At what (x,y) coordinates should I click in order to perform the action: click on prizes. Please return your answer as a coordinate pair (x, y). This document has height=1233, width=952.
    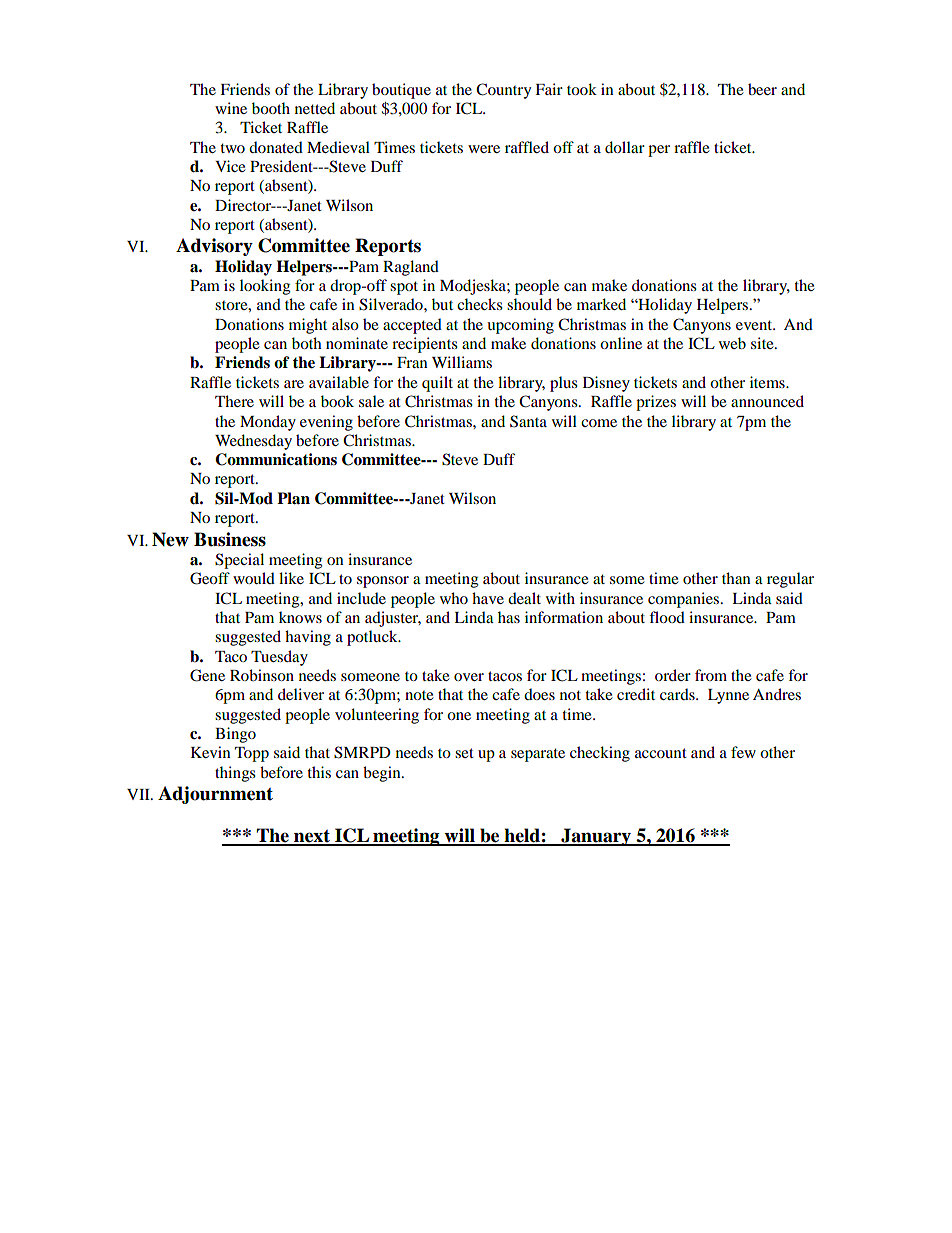
    Looking at the image, I should click on (656, 403).
